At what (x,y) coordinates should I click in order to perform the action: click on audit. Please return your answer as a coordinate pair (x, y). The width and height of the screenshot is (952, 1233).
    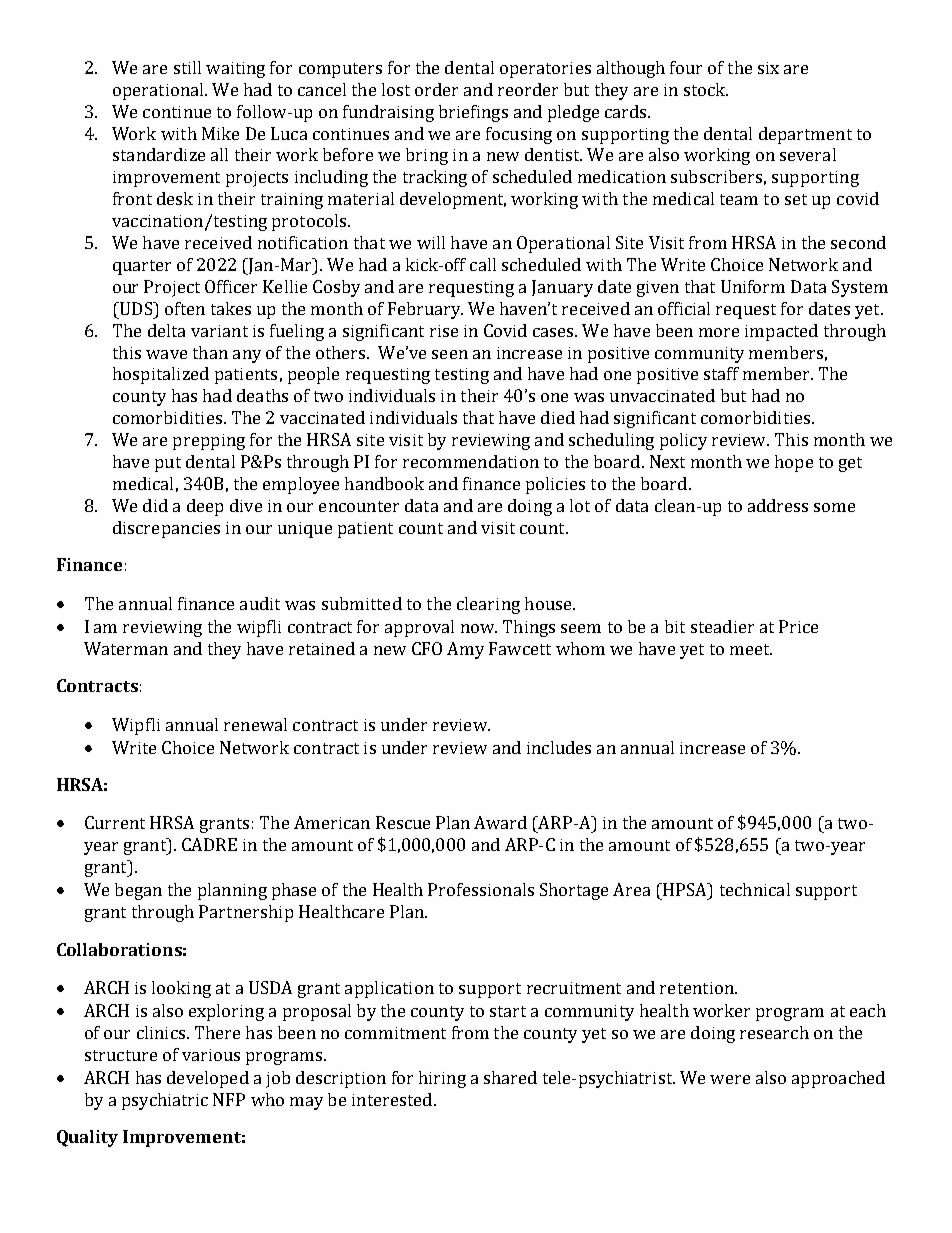
    Looking at the image, I should click on (260, 603).
